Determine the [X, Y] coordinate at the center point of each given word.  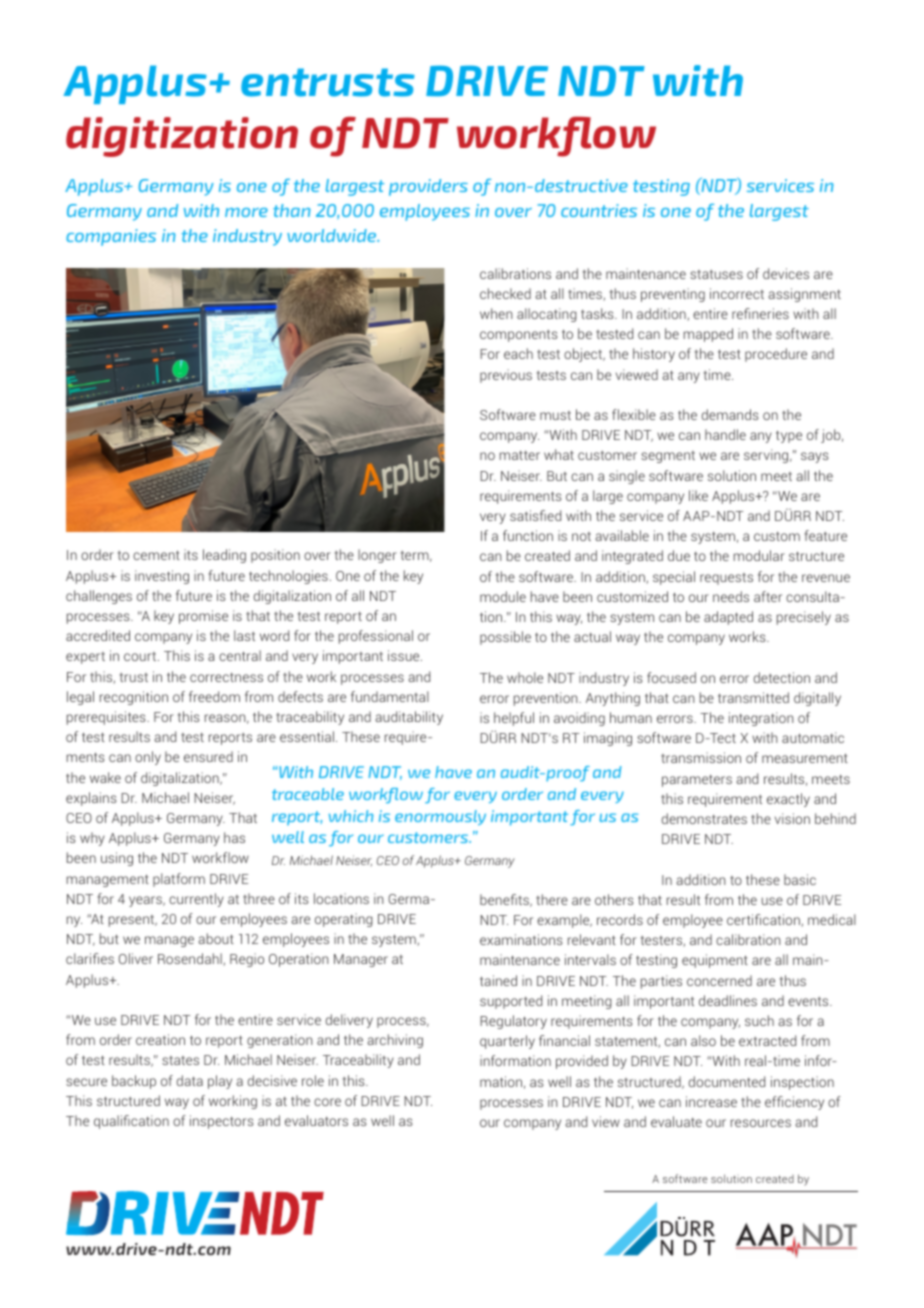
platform [179, 880]
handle [725, 434]
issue [405, 655]
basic [800, 879]
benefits [505, 900]
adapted [728, 618]
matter [520, 455]
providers [428, 187]
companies [111, 237]
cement [156, 555]
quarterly [507, 1042]
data [190, 1080]
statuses [716, 274]
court [141, 656]
